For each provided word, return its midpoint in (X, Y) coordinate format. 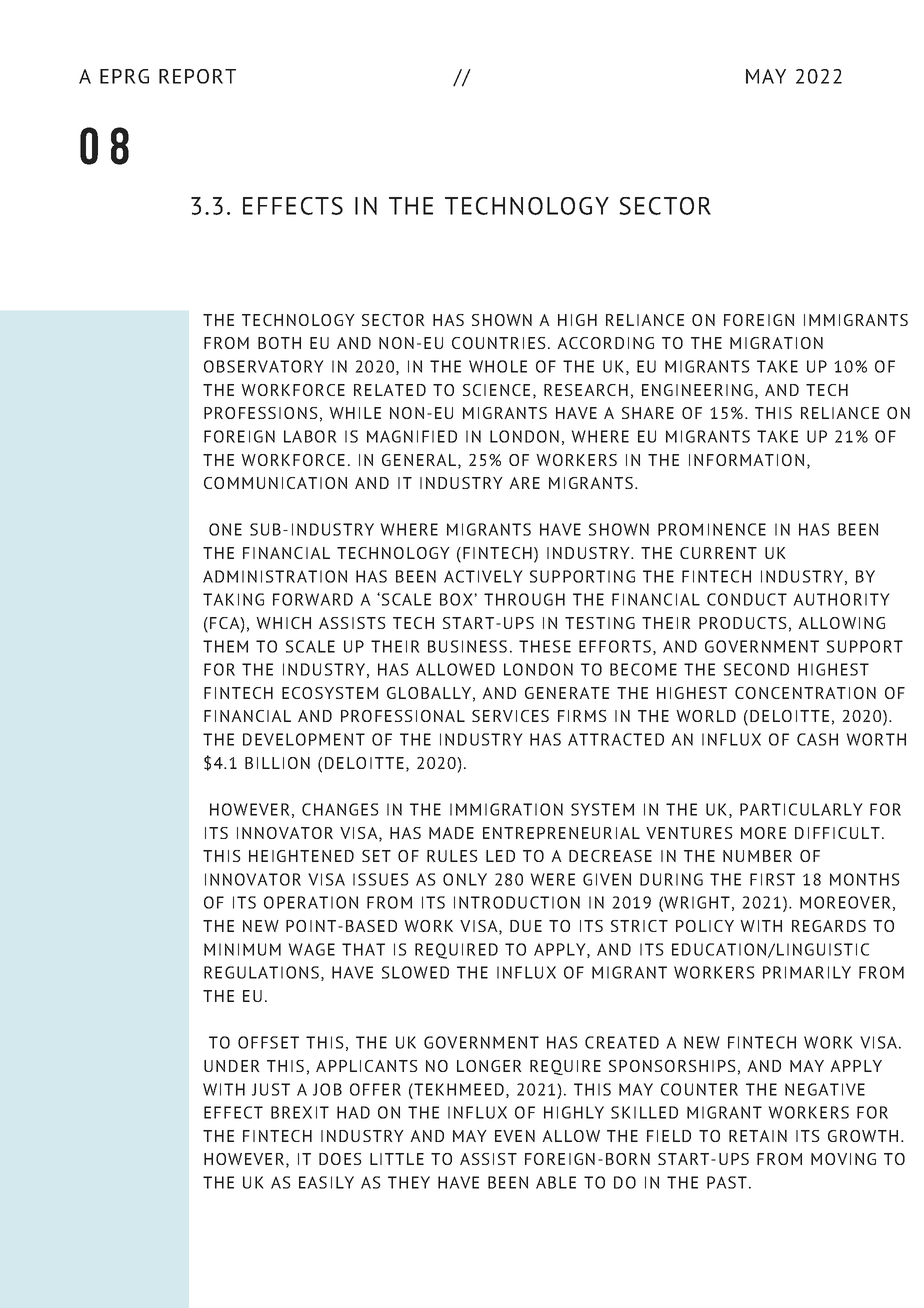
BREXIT (300, 1112)
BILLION (277, 763)
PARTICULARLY (801, 809)
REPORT (197, 76)
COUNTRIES (499, 343)
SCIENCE (496, 390)
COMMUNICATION (275, 483)
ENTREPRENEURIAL (561, 833)
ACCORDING (605, 343)
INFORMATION (746, 460)
